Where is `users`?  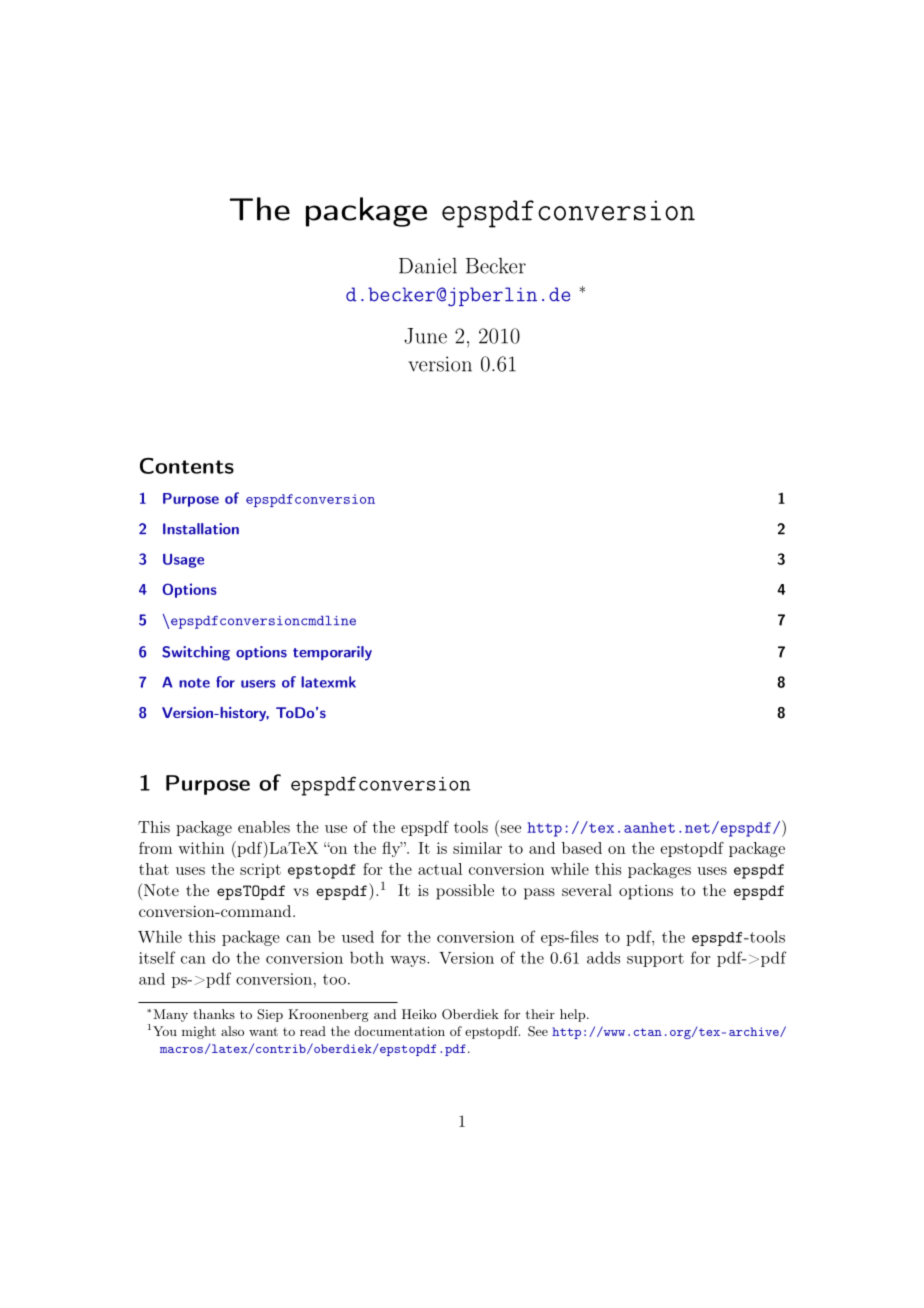 users is located at coordinates (258, 684).
